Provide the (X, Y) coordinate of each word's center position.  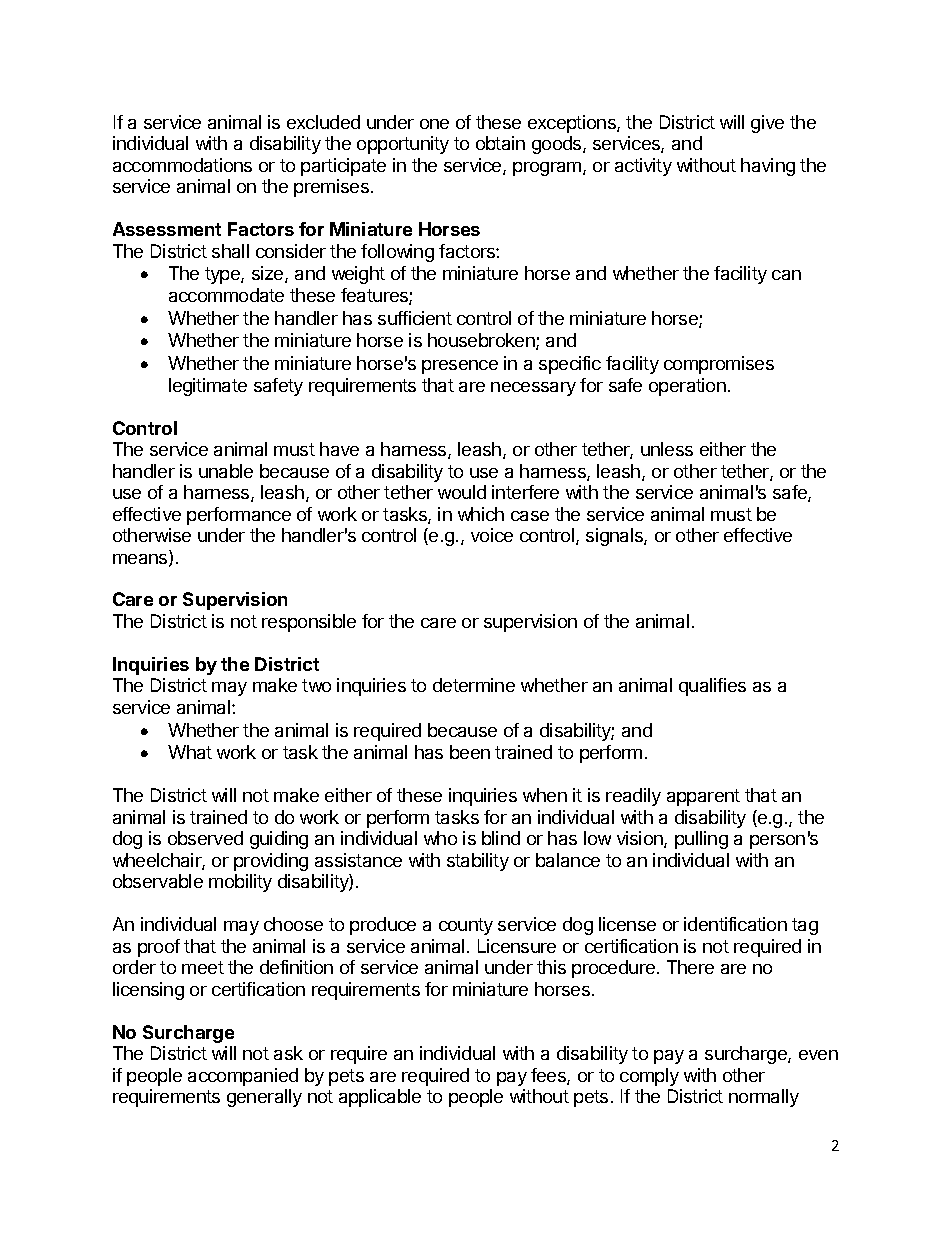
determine (474, 685)
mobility (240, 883)
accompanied (243, 1077)
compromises (719, 365)
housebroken (482, 341)
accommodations (182, 165)
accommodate (226, 295)
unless (667, 449)
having (768, 167)
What (190, 752)
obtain (500, 143)
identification (735, 924)
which (481, 514)
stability (478, 862)
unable (226, 471)
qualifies (712, 687)
